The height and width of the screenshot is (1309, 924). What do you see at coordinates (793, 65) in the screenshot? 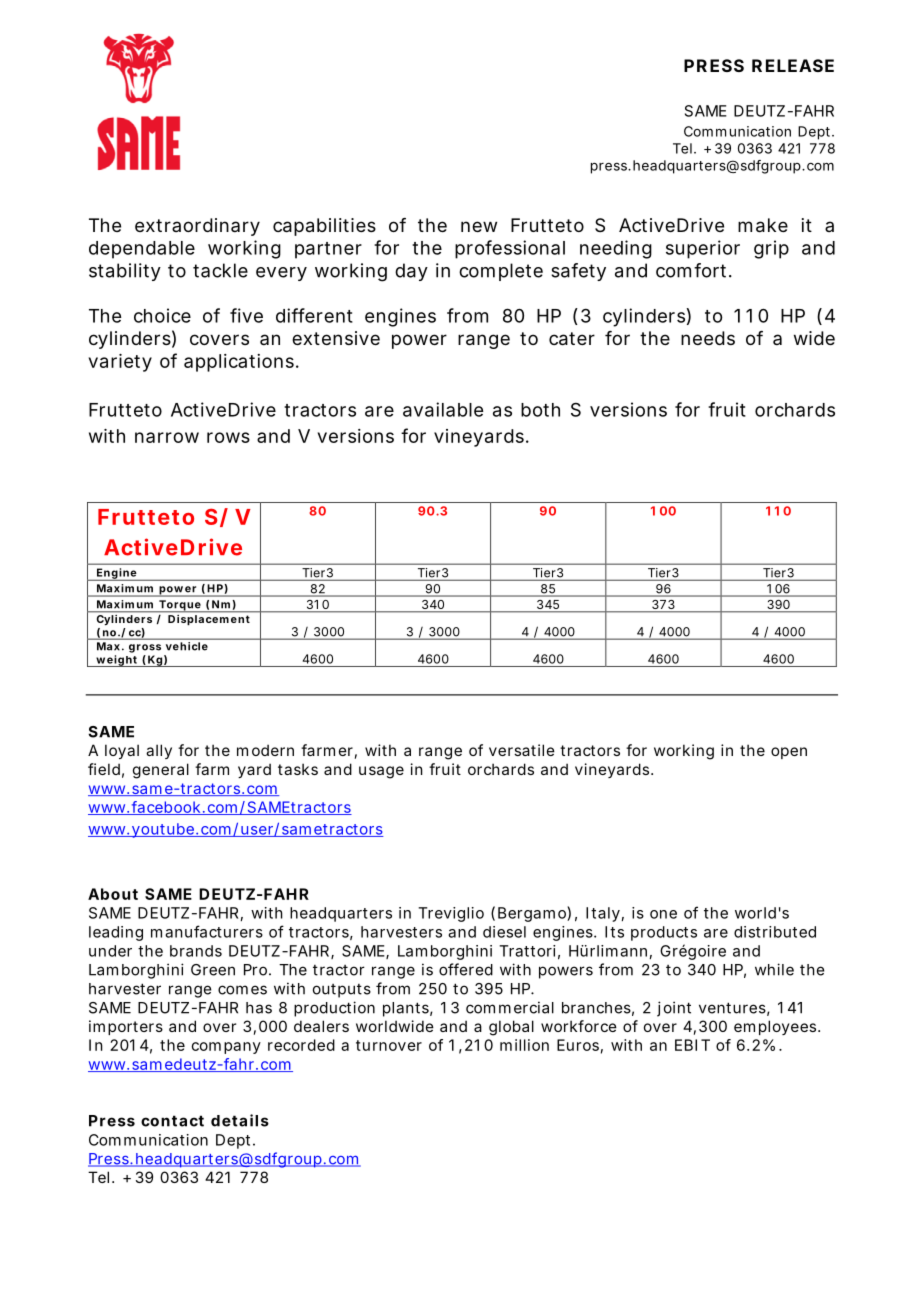
I see `RELEASE` at bounding box center [793, 65].
